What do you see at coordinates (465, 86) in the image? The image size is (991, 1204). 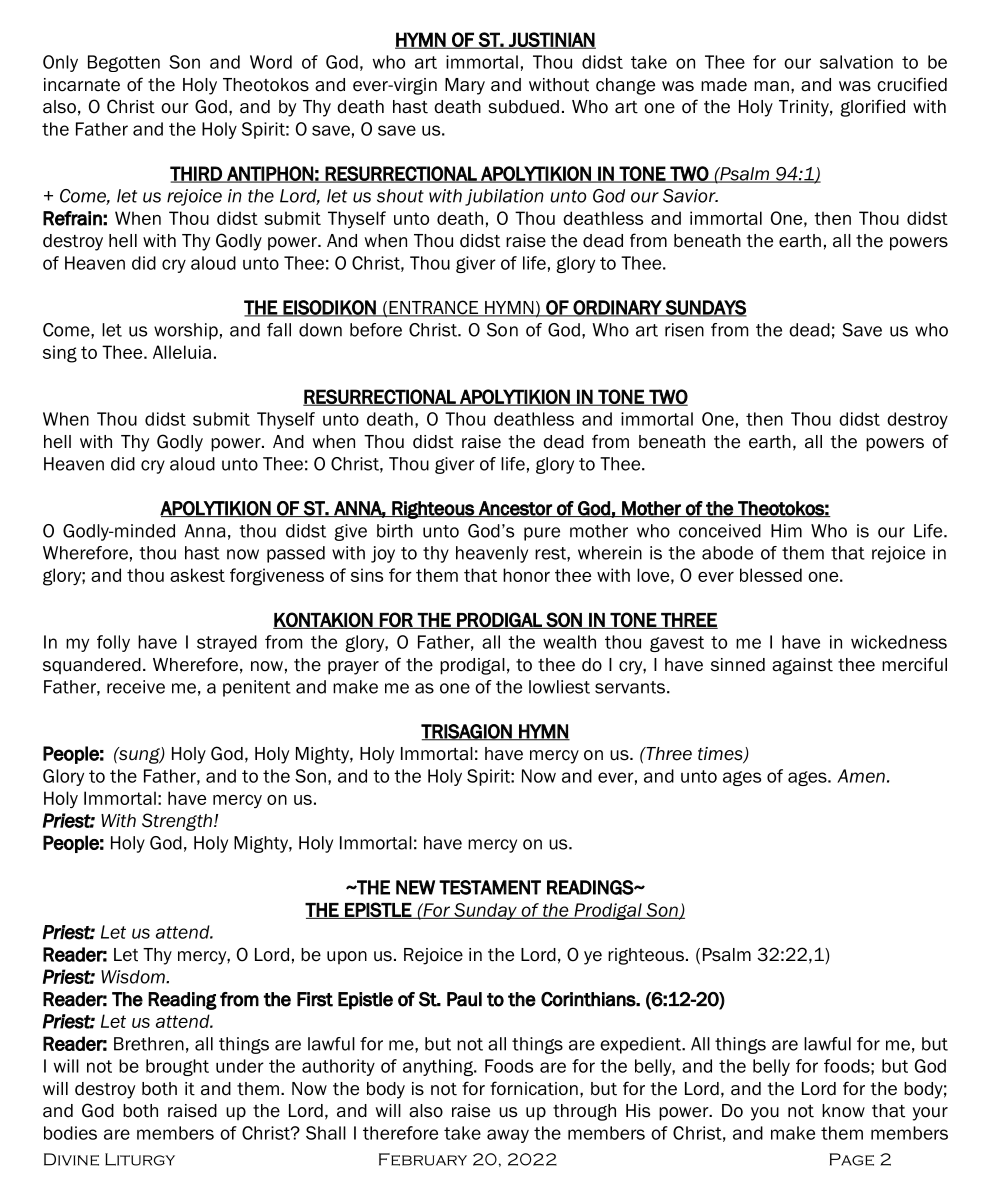 I see `Mary` at bounding box center [465, 86].
